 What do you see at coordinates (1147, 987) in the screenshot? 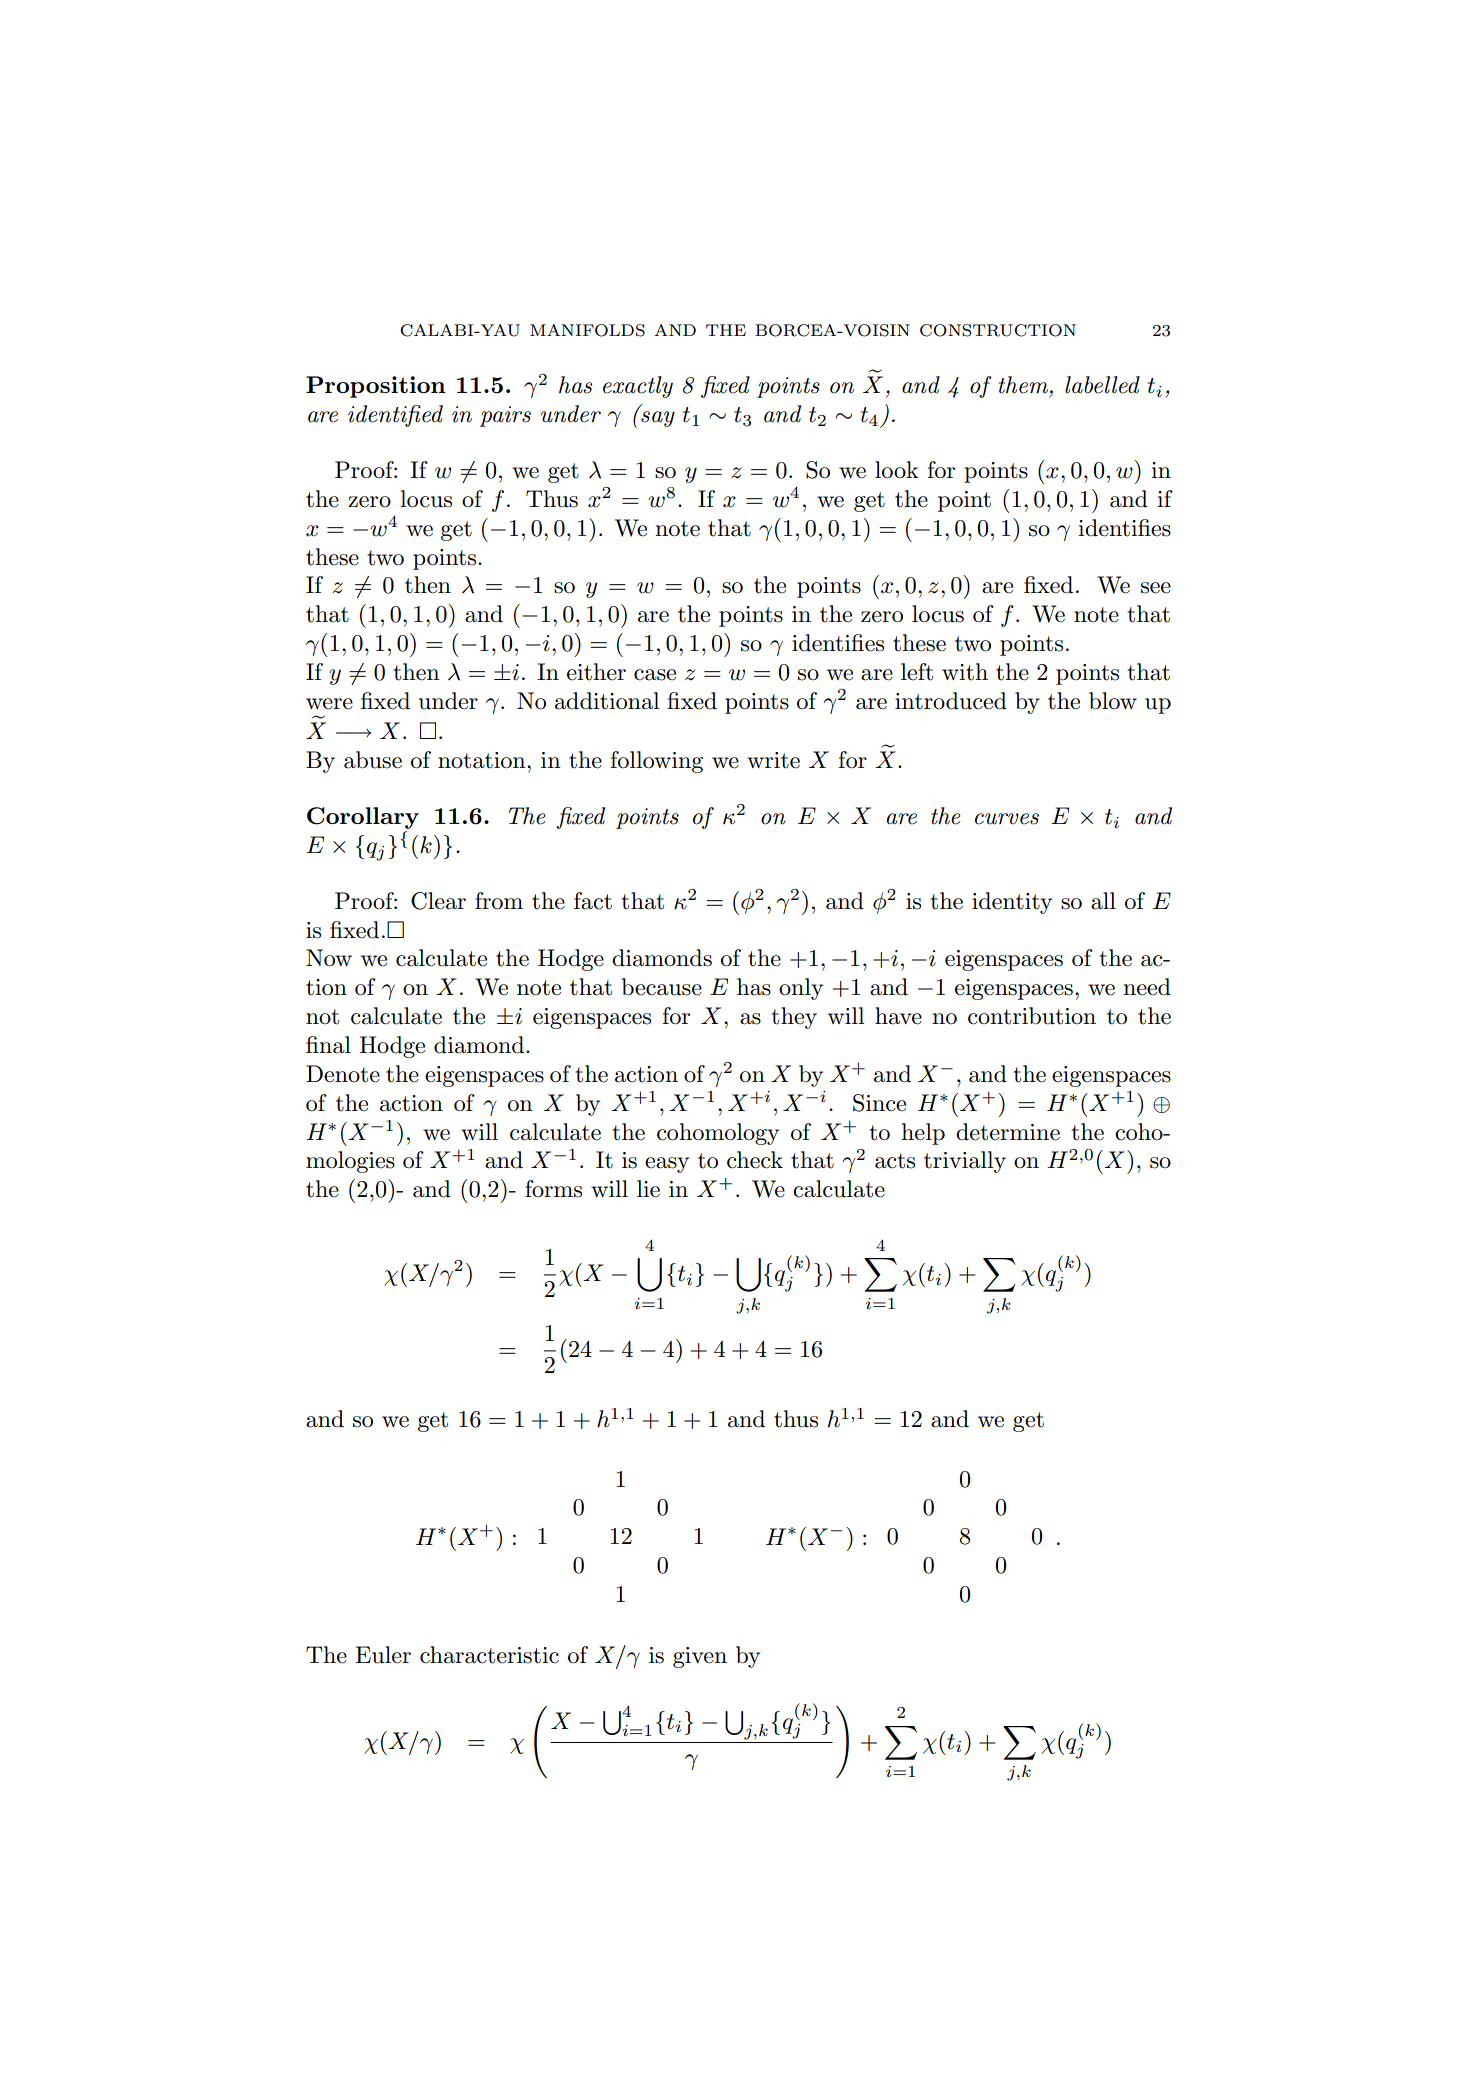
I see `need` at bounding box center [1147, 987].
